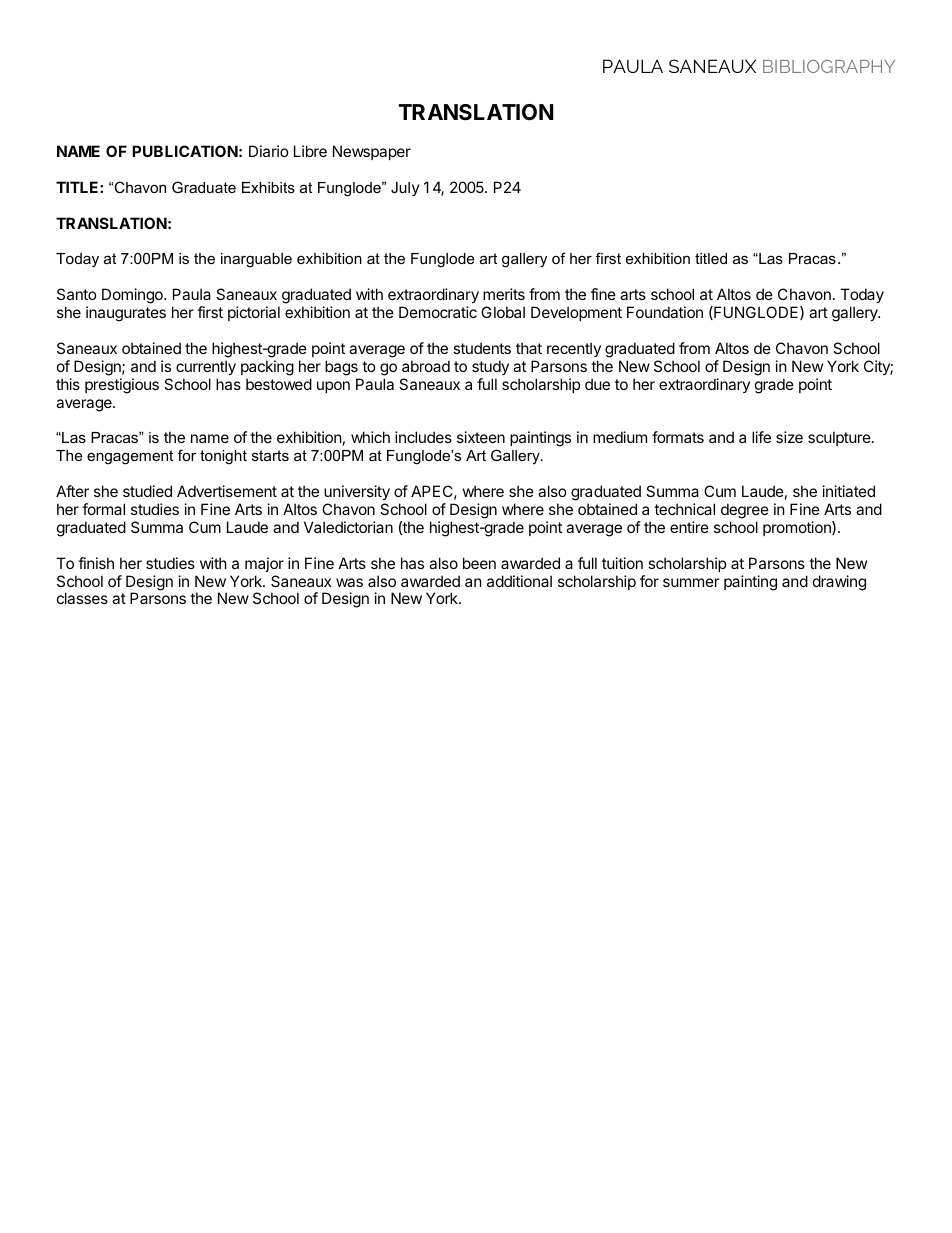  What do you see at coordinates (829, 66) in the screenshot?
I see `BIBLIOGRAPHY` at bounding box center [829, 66].
